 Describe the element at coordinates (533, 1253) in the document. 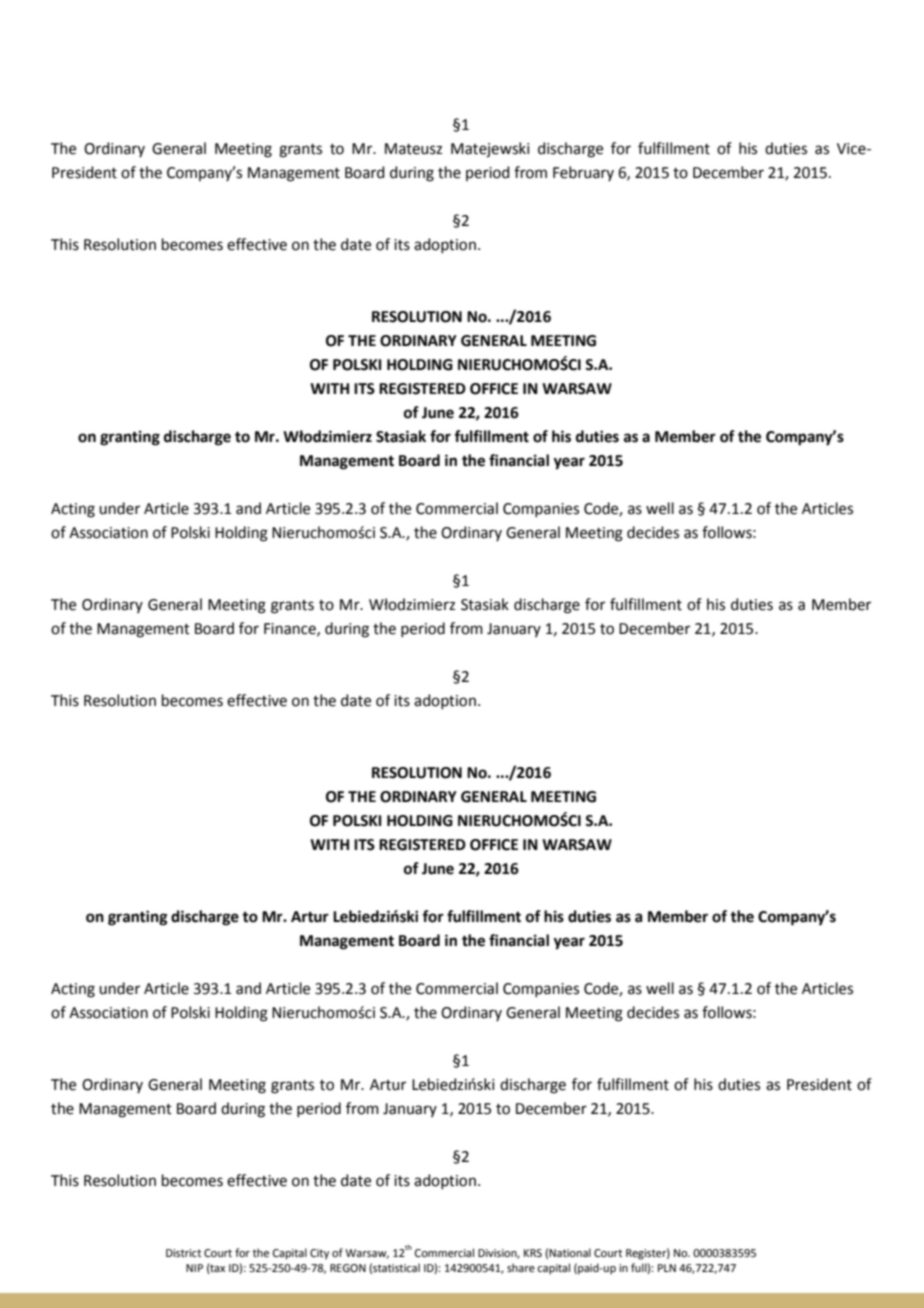

I see `KRS` at that location.
